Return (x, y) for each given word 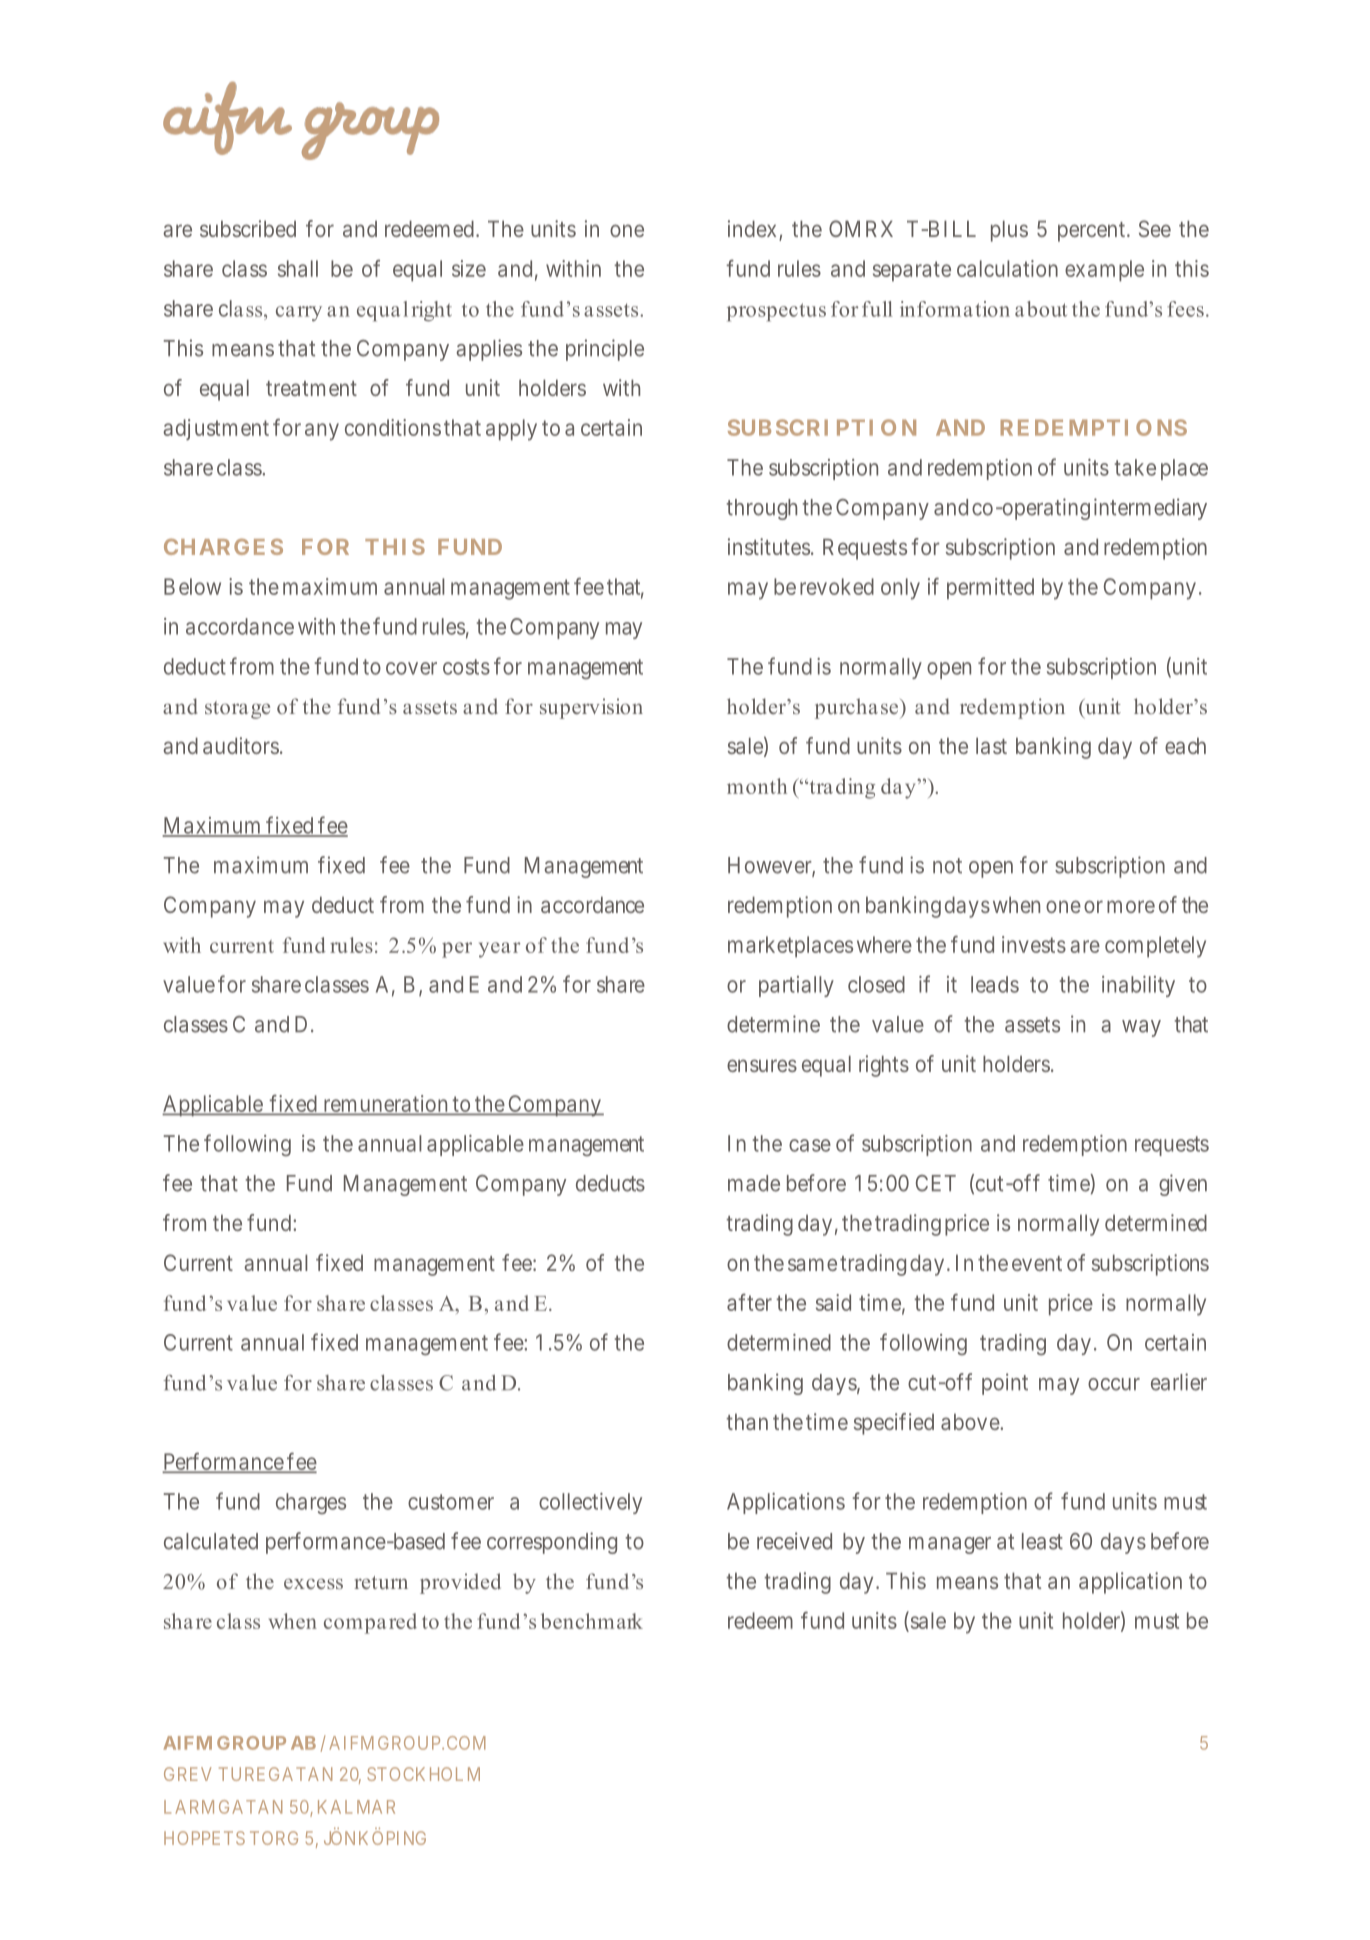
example (1104, 271)
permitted (990, 589)
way (1141, 1028)
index (752, 228)
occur (1114, 1384)
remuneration (385, 1105)
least (1042, 1541)
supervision (591, 708)
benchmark (592, 1621)
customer (451, 1502)
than (747, 1421)
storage (237, 710)
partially (796, 986)
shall (298, 268)
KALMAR (356, 1807)
